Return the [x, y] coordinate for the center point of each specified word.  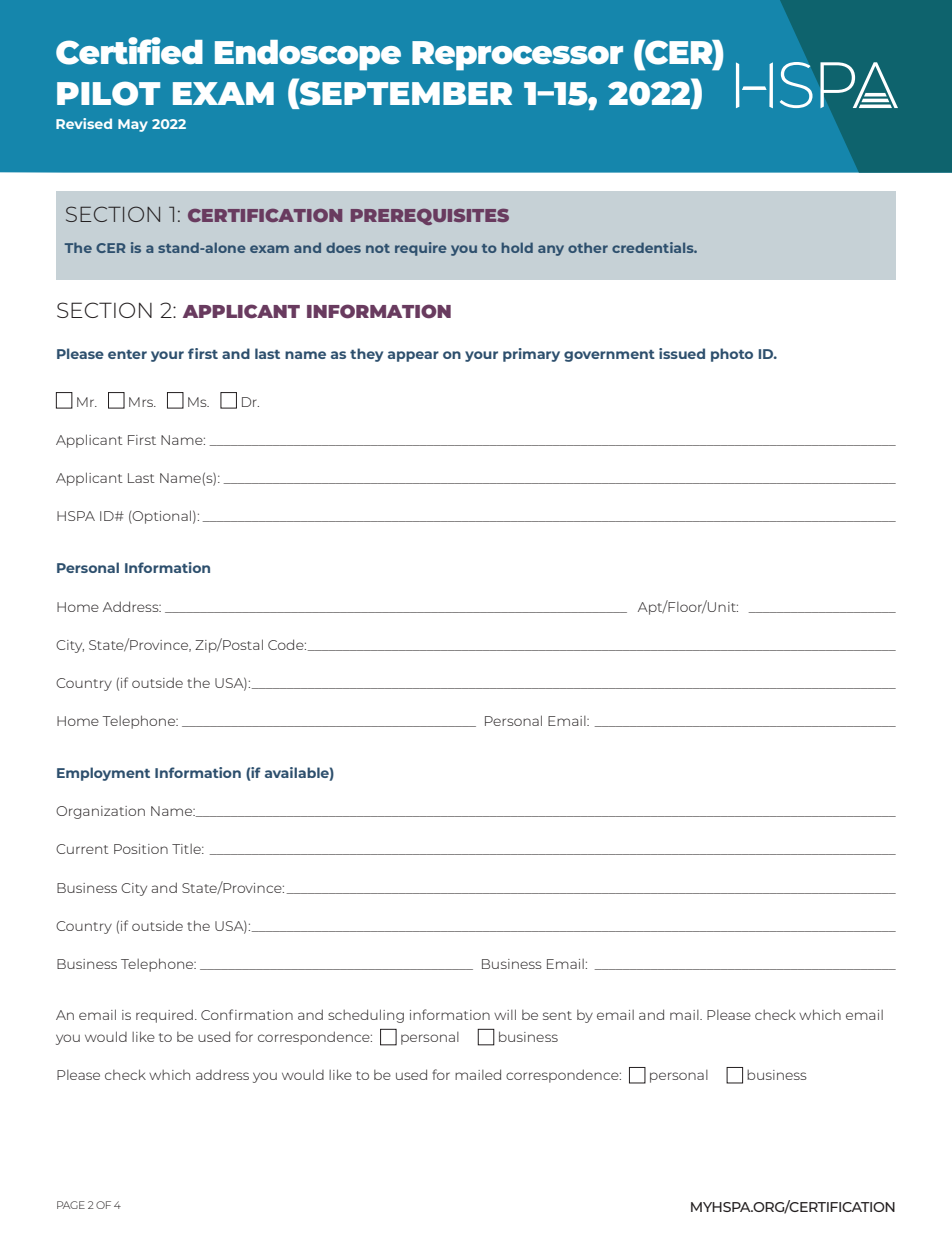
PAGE [71, 1205]
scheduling [366, 1016]
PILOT [108, 93]
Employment [103, 774]
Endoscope [308, 55]
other [588, 247]
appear [413, 356]
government [609, 356]
